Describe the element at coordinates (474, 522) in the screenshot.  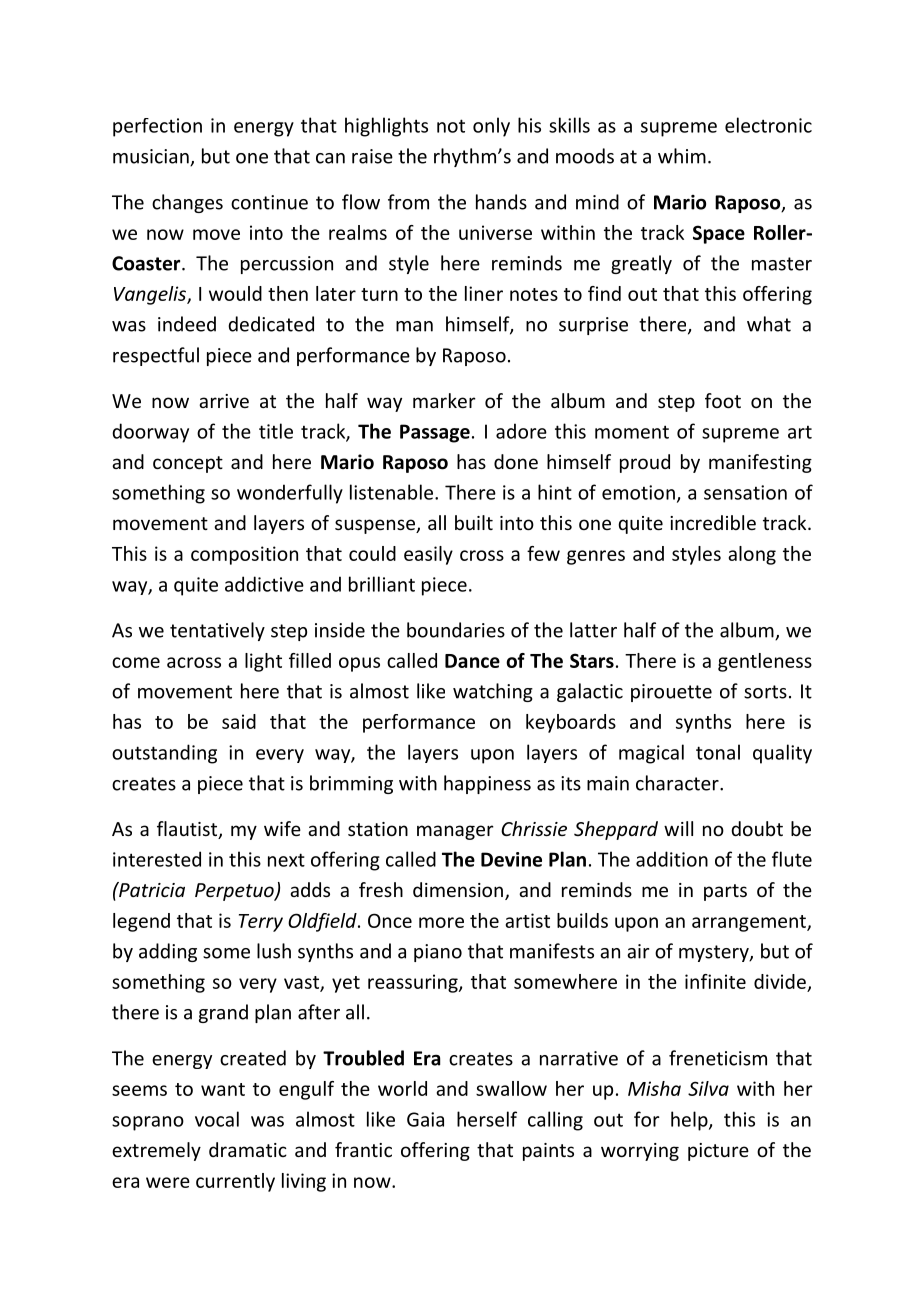
I see `built` at that location.
